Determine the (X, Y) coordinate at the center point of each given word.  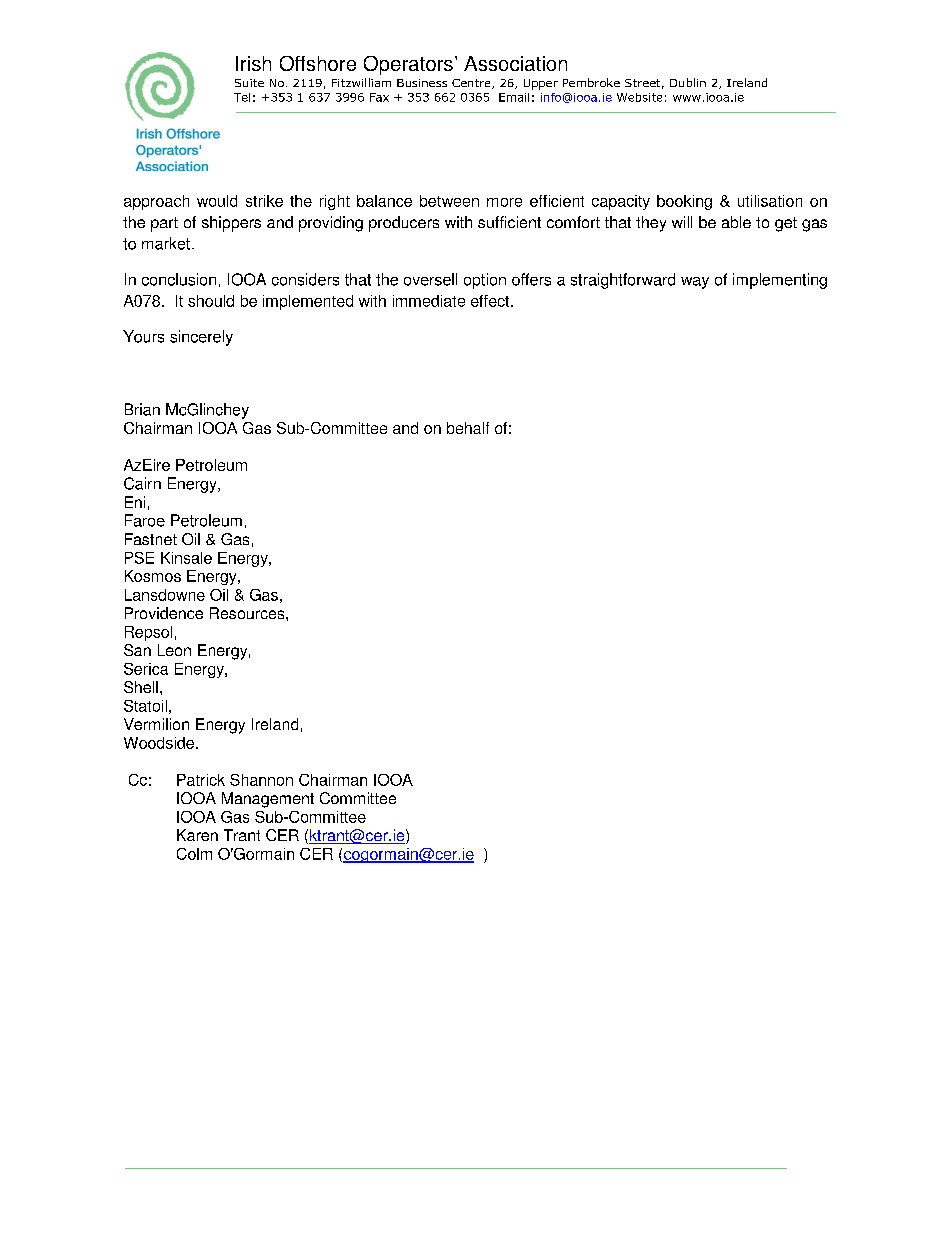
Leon (174, 650)
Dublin (688, 82)
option (485, 281)
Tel (242, 97)
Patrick (201, 780)
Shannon (261, 780)
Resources (248, 613)
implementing (780, 281)
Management (268, 800)
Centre (472, 84)
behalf (468, 428)
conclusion (179, 279)
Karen (197, 835)
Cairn (142, 483)
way (695, 283)
